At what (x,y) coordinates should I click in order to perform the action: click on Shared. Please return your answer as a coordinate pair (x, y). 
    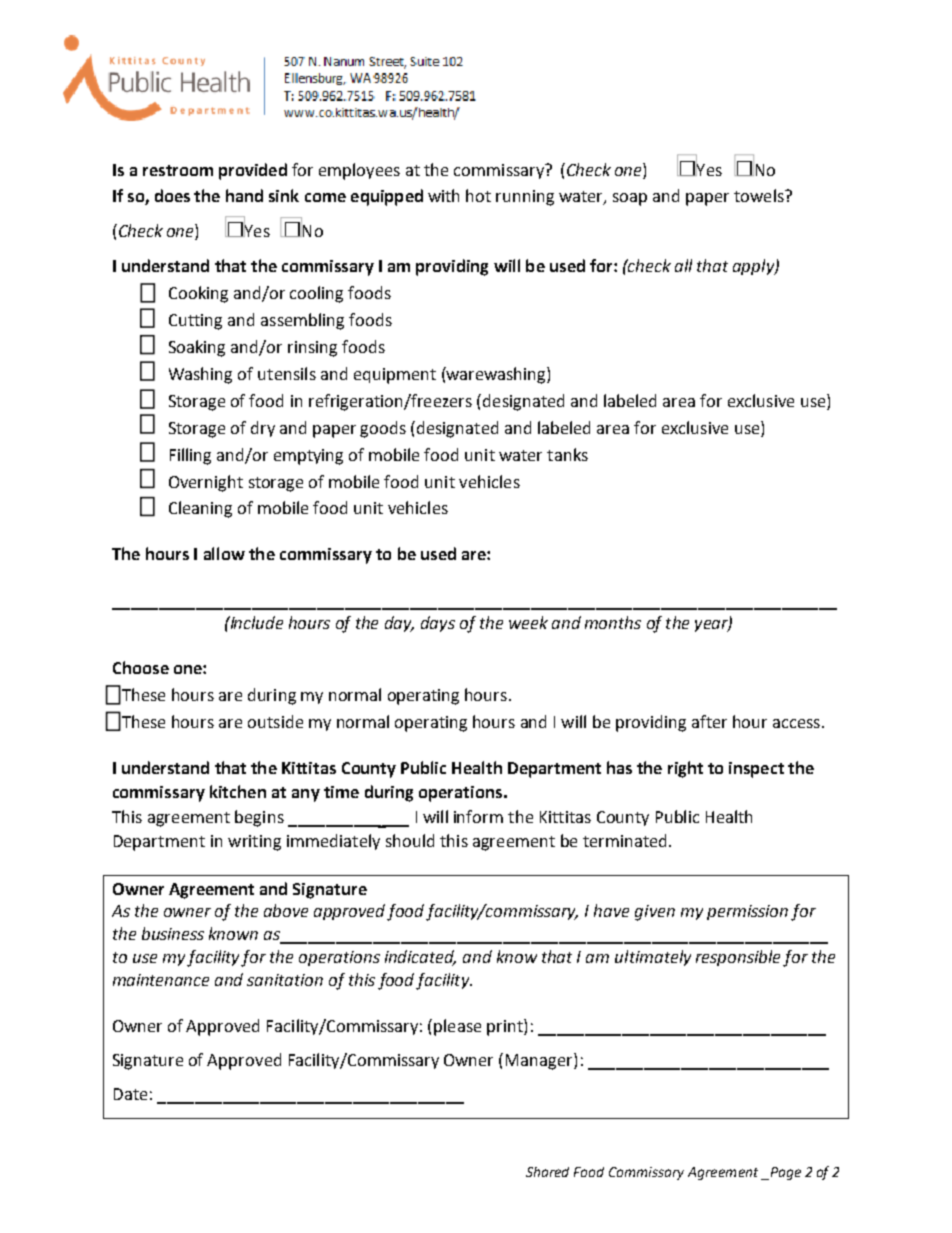
    Looking at the image, I should click on (547, 1172).
